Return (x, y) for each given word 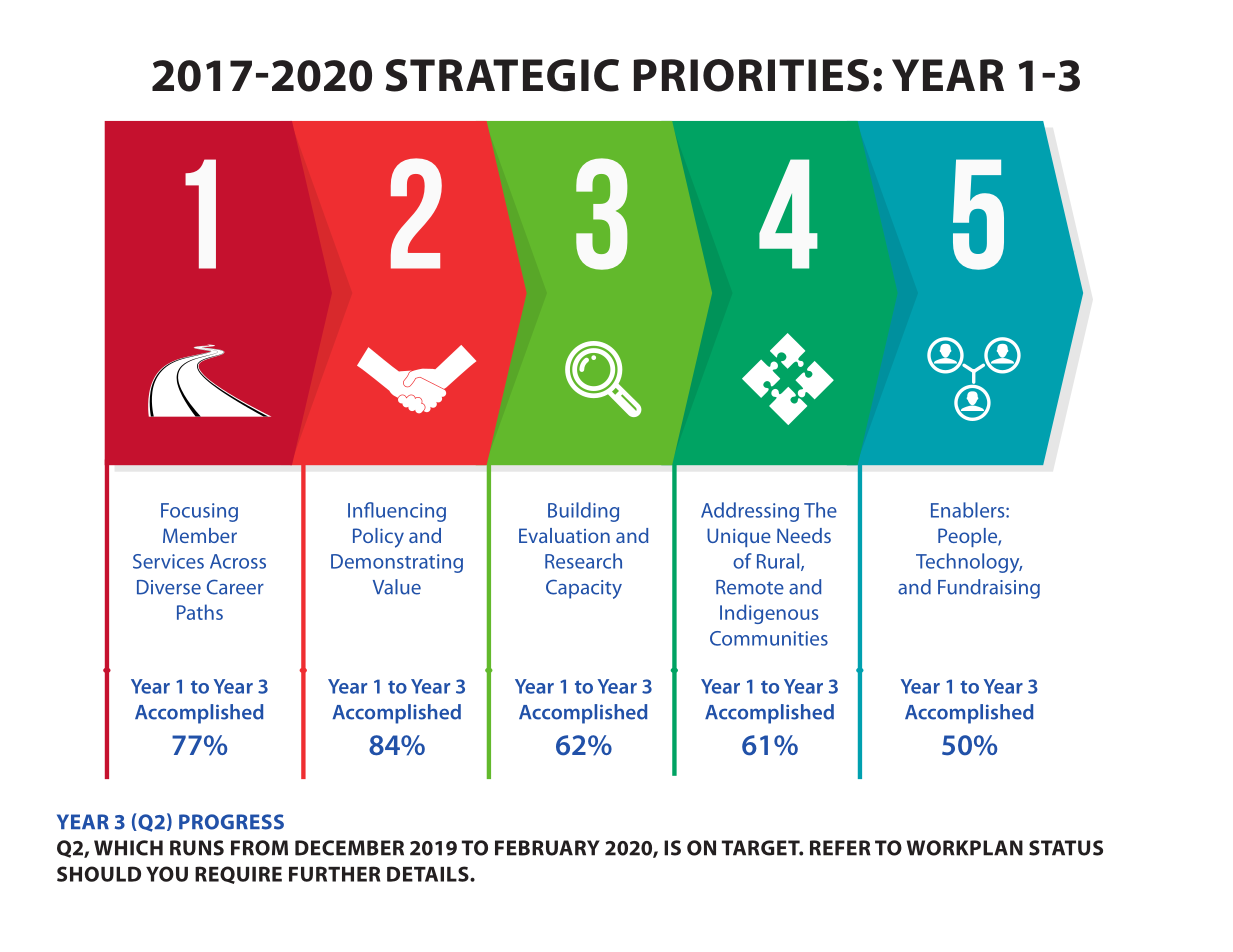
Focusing (199, 512)
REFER (840, 848)
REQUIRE (238, 875)
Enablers (969, 510)
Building (583, 512)
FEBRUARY (547, 848)
